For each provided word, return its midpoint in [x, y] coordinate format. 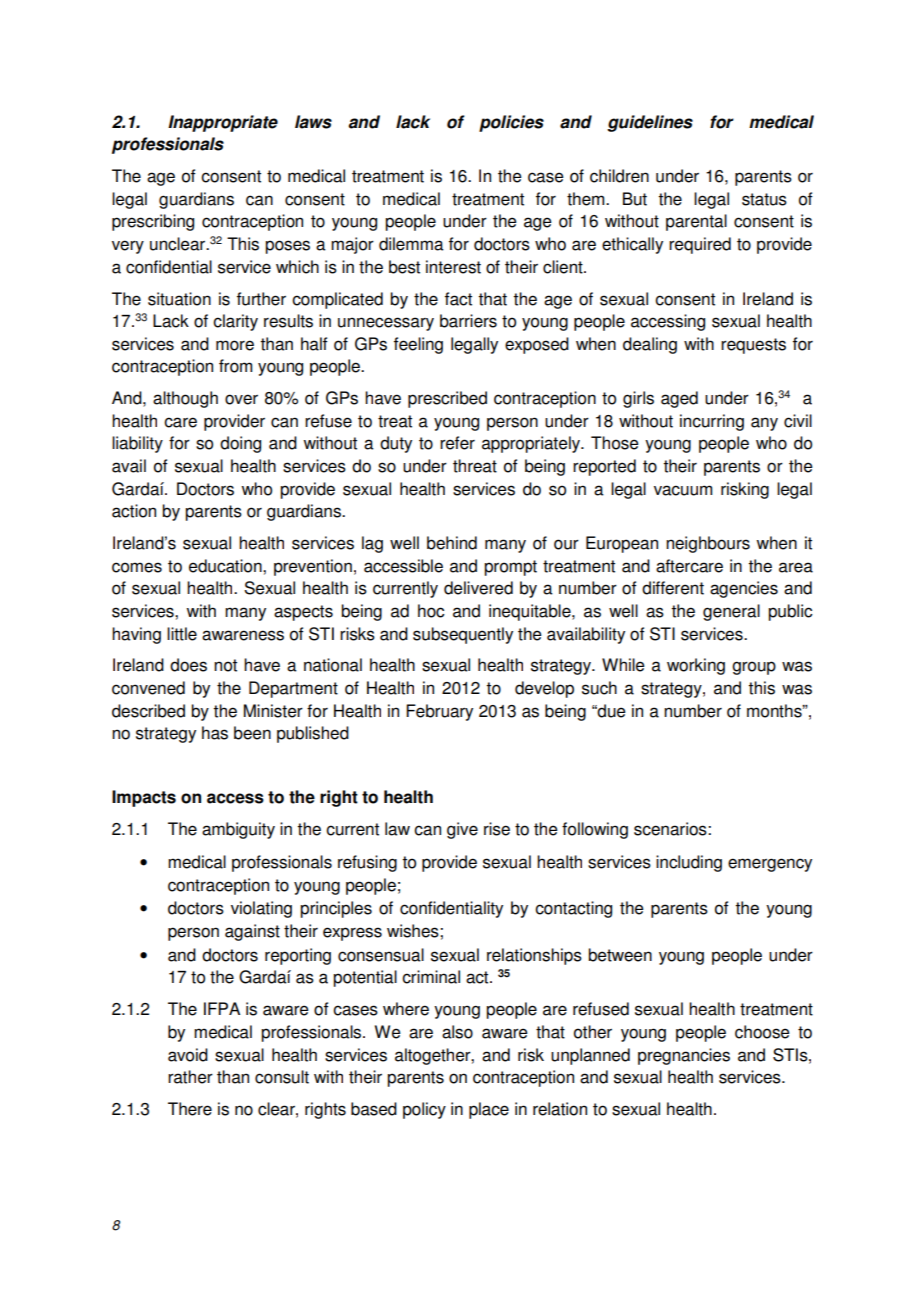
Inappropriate [223, 123]
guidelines [650, 123]
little [182, 634]
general [731, 612]
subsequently [463, 635]
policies [511, 123]
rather [190, 1077]
